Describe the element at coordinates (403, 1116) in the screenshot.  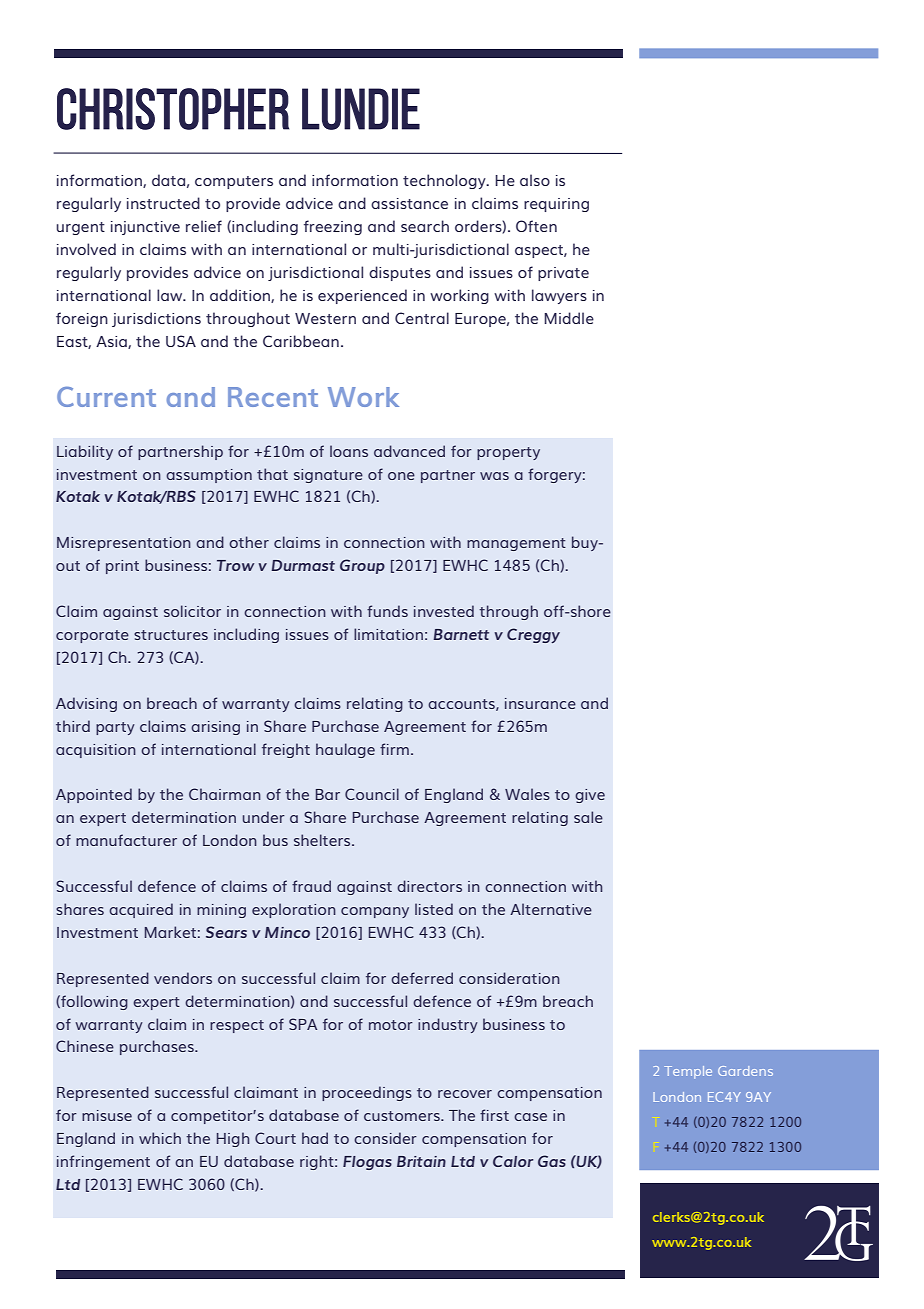
I see `customers` at that location.
